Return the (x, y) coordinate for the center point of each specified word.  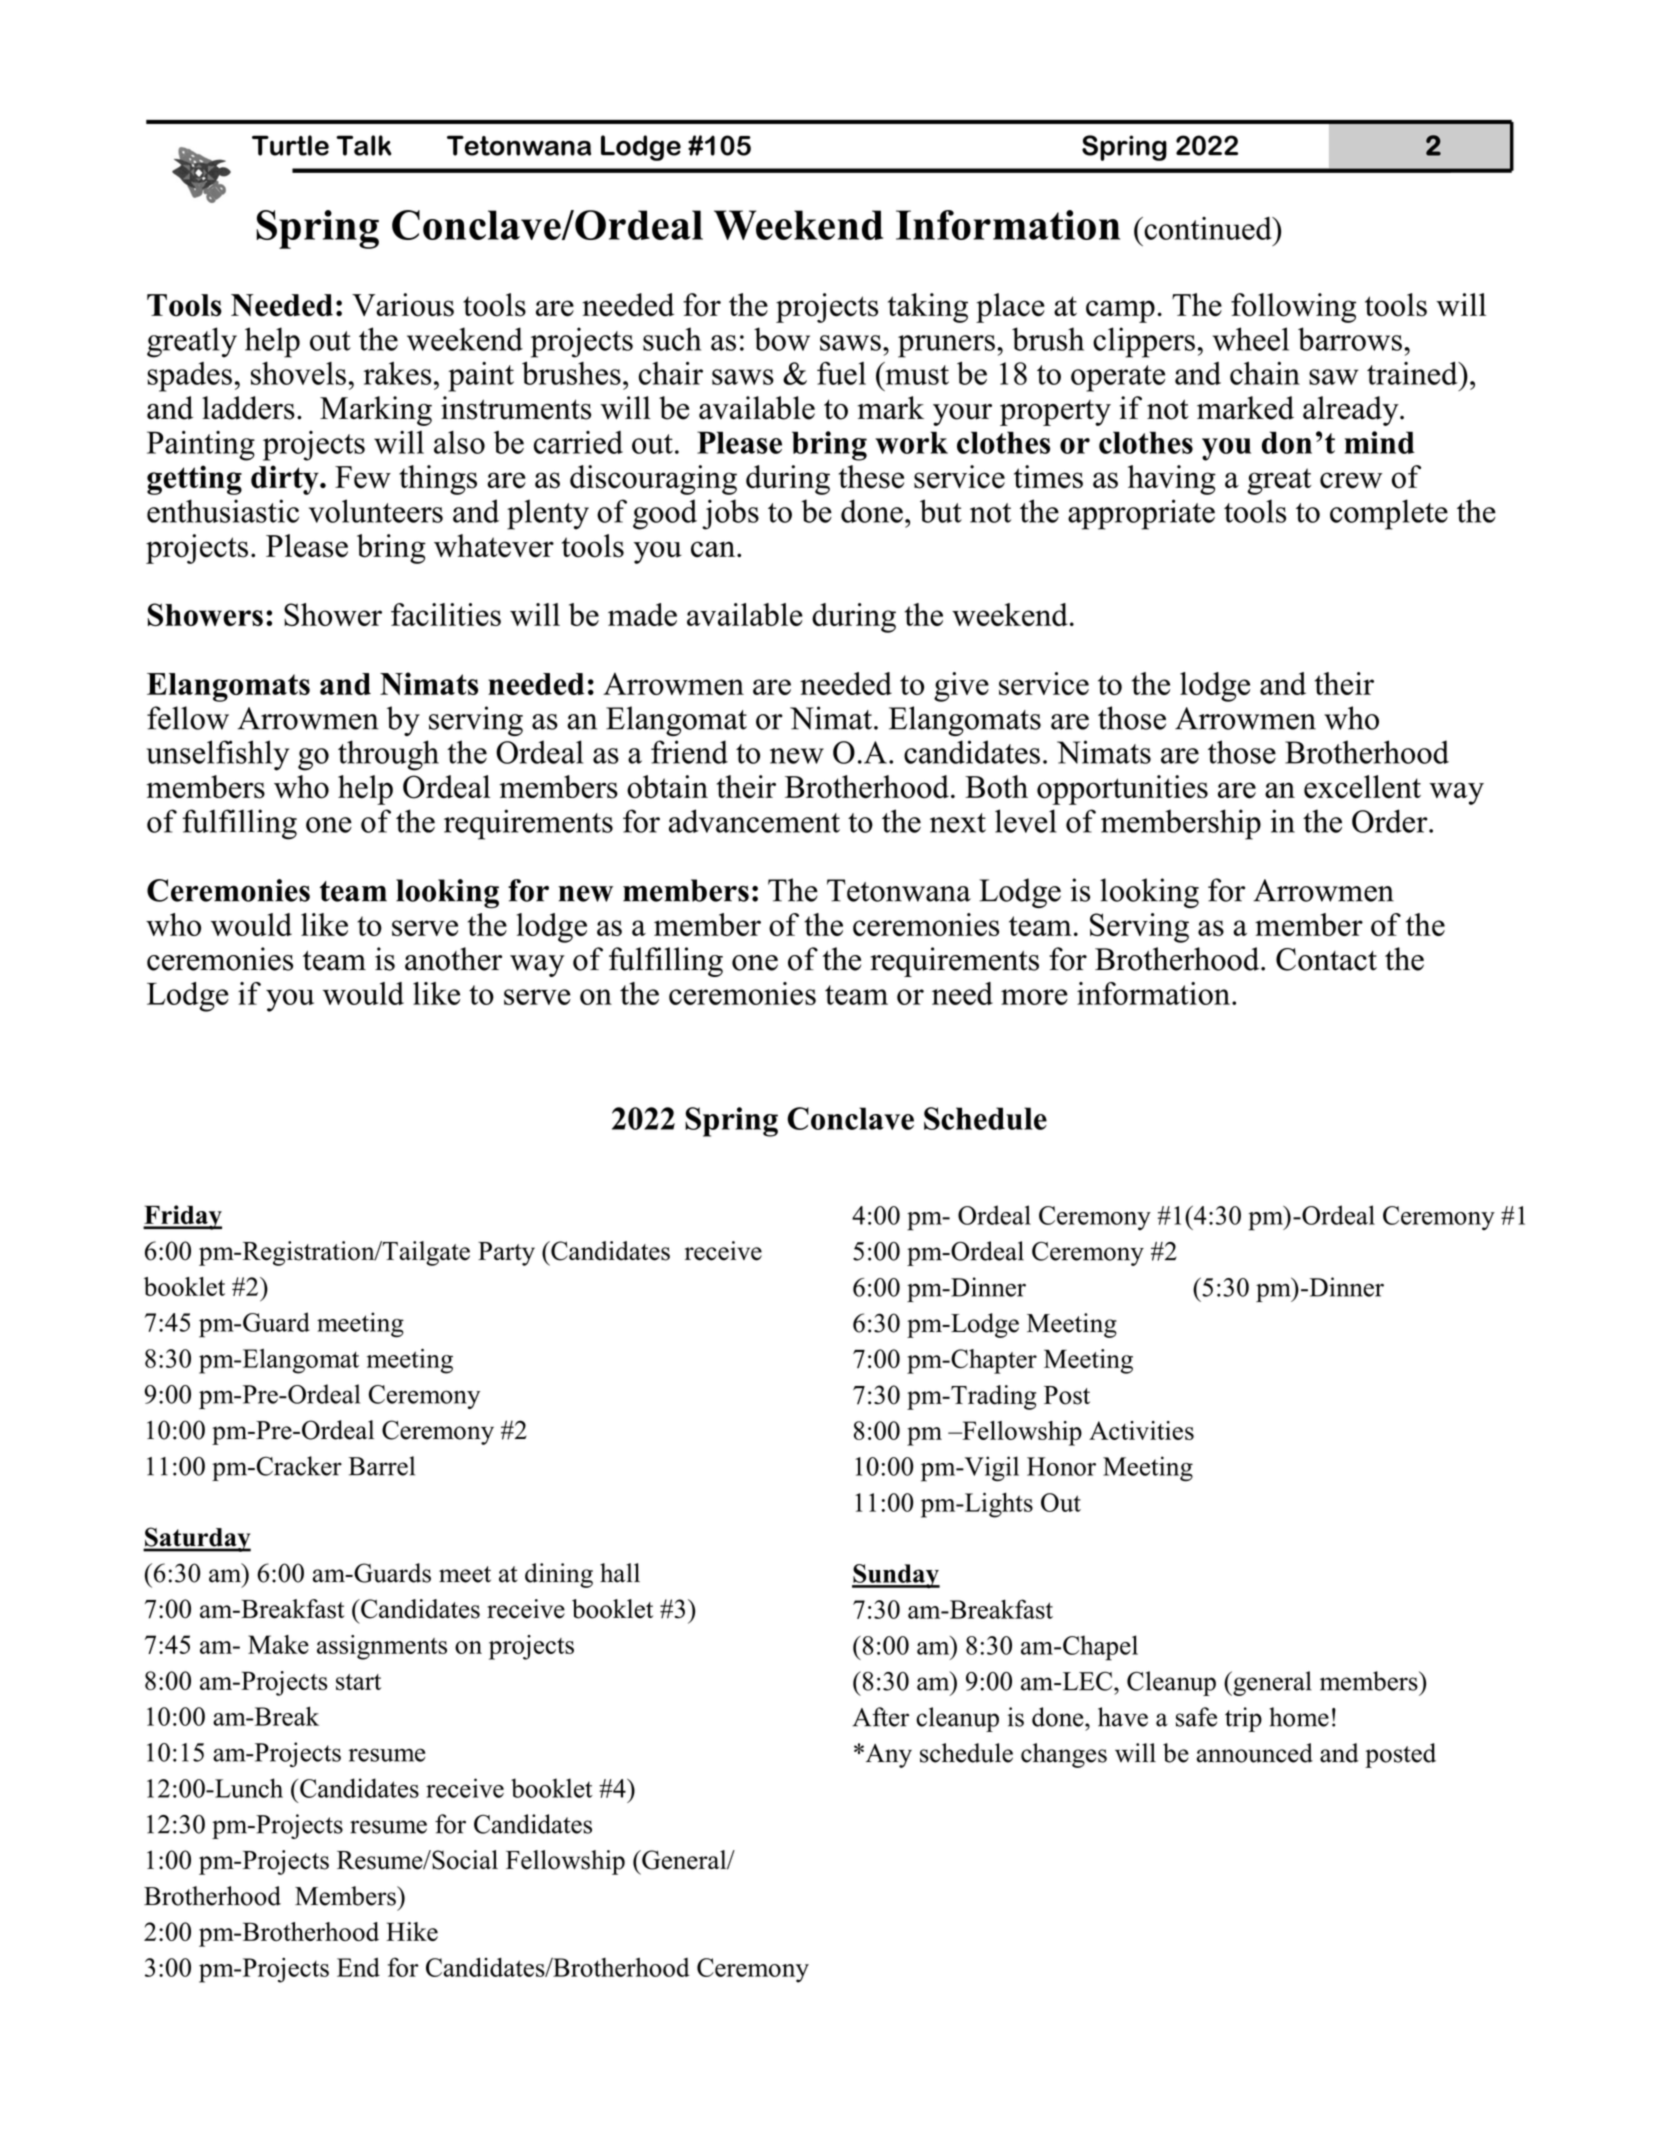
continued (1208, 228)
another (453, 959)
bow (782, 339)
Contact (1326, 959)
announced (1255, 1753)
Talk (364, 145)
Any (887, 1756)
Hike (412, 1931)
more (1034, 997)
